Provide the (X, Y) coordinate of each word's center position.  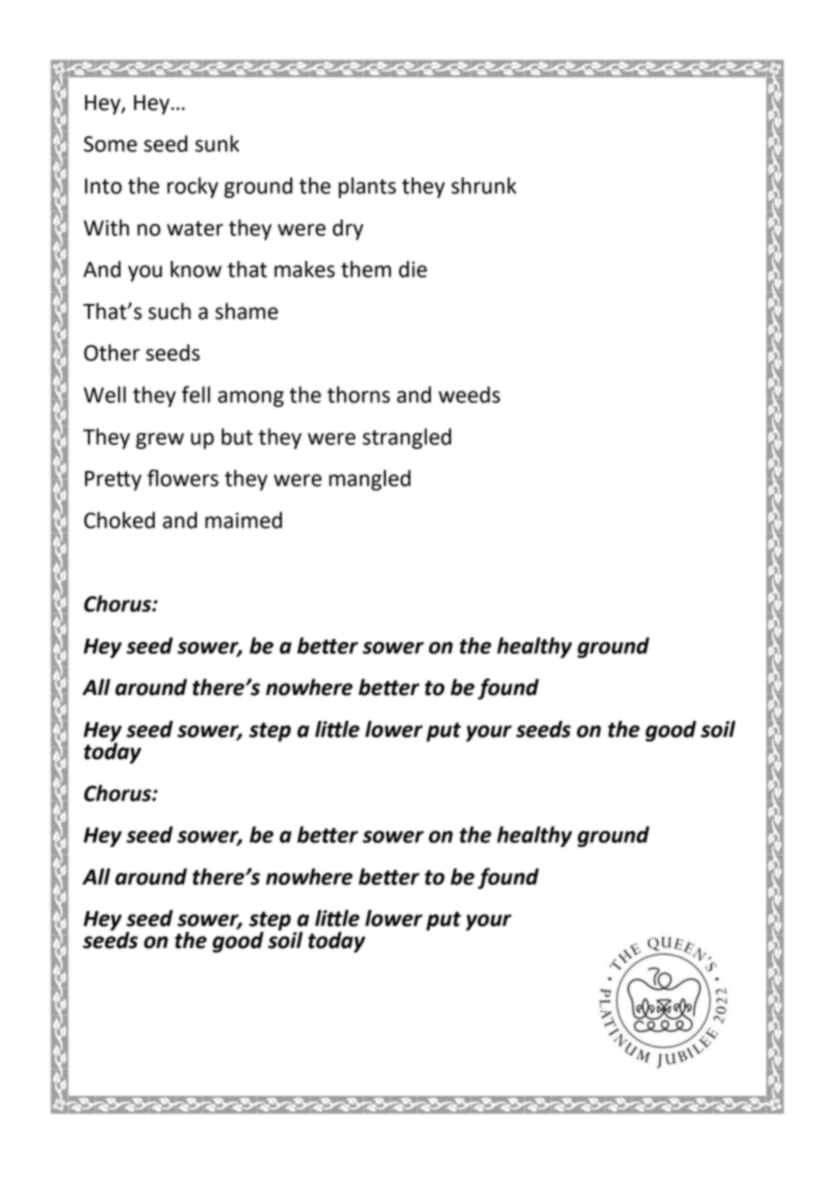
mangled (370, 480)
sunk (217, 143)
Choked (119, 520)
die (413, 269)
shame (246, 311)
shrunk (484, 185)
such (169, 311)
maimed (243, 520)
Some (110, 144)
